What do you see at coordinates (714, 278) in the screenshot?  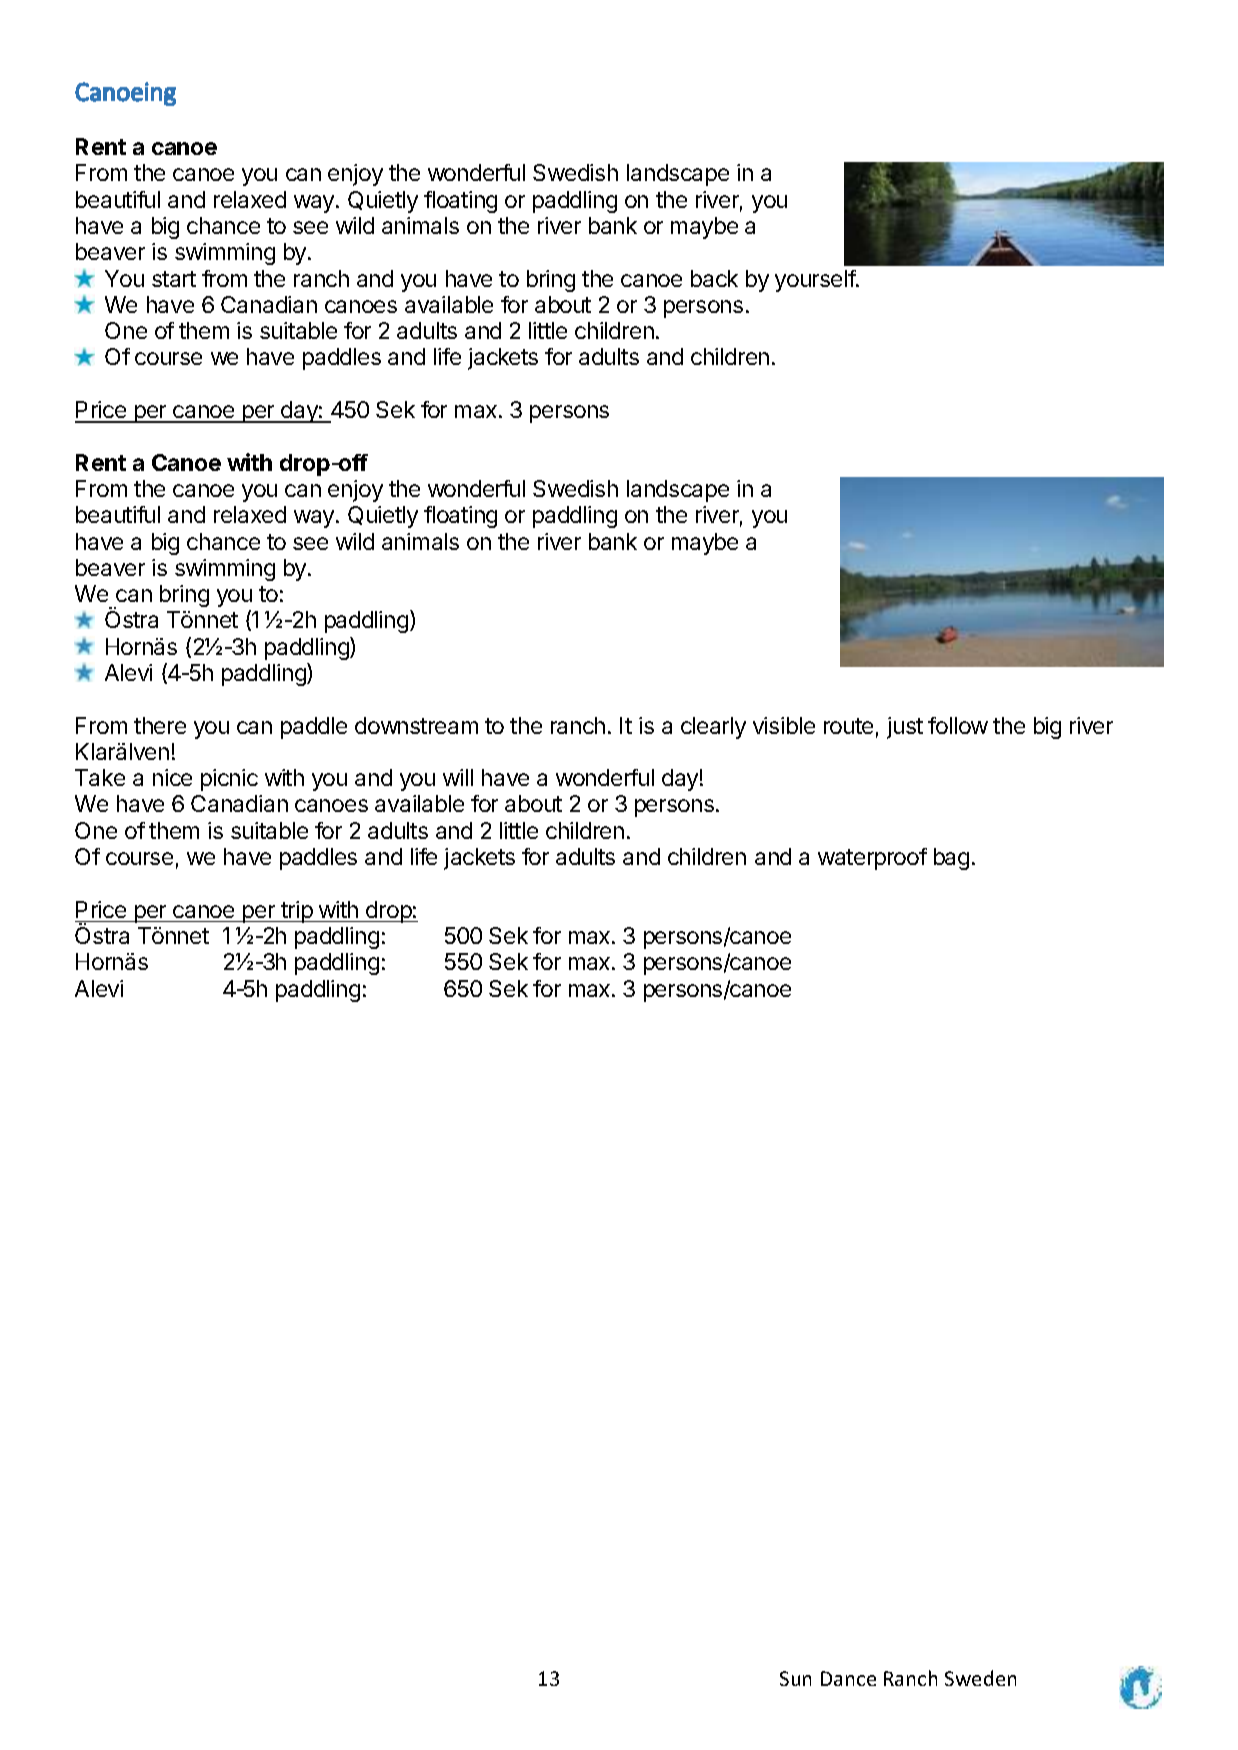 I see `back` at bounding box center [714, 278].
